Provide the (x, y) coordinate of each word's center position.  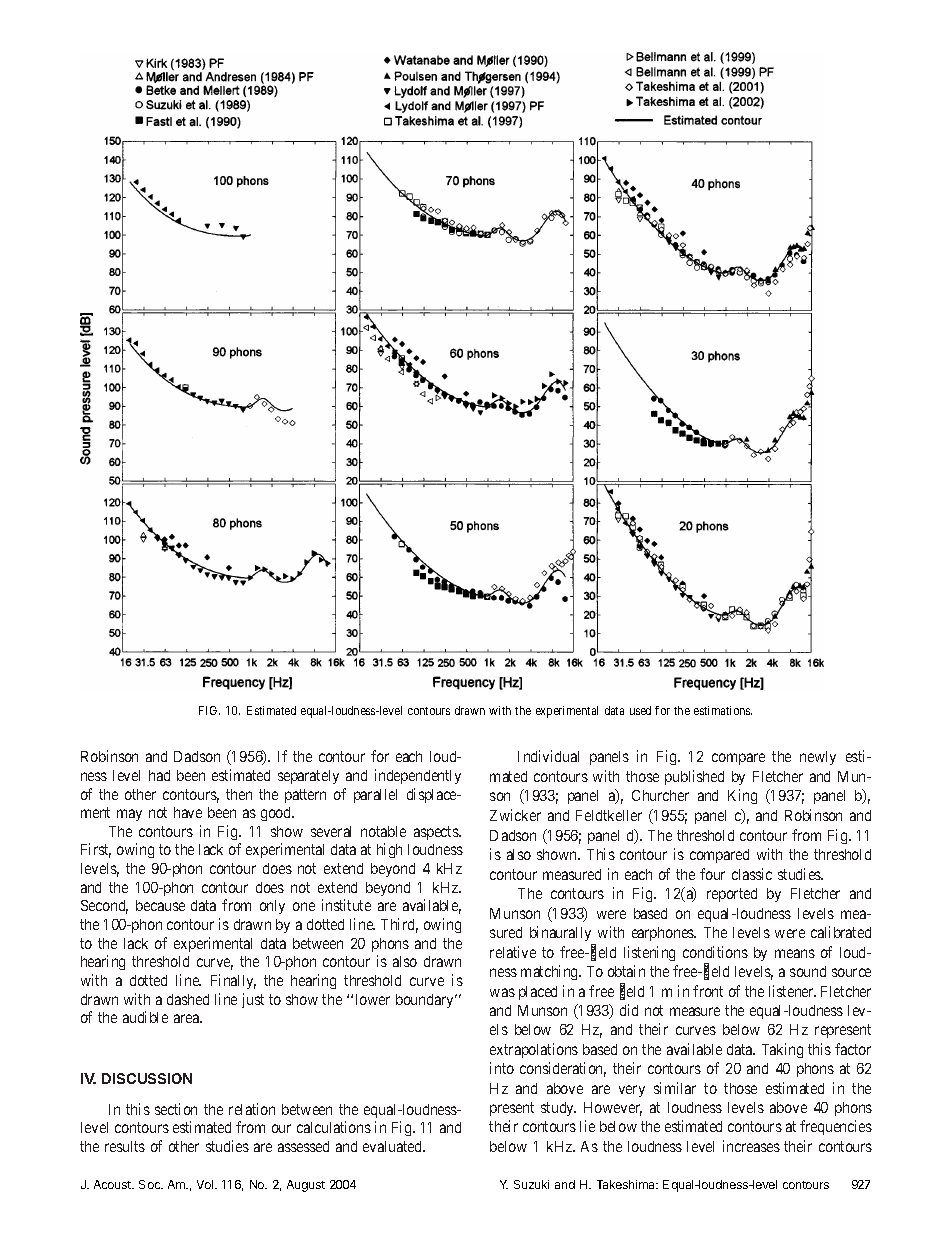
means (795, 953)
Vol (206, 1184)
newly (818, 758)
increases (751, 1146)
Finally (233, 981)
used (640, 710)
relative (513, 952)
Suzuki (531, 1184)
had (159, 775)
